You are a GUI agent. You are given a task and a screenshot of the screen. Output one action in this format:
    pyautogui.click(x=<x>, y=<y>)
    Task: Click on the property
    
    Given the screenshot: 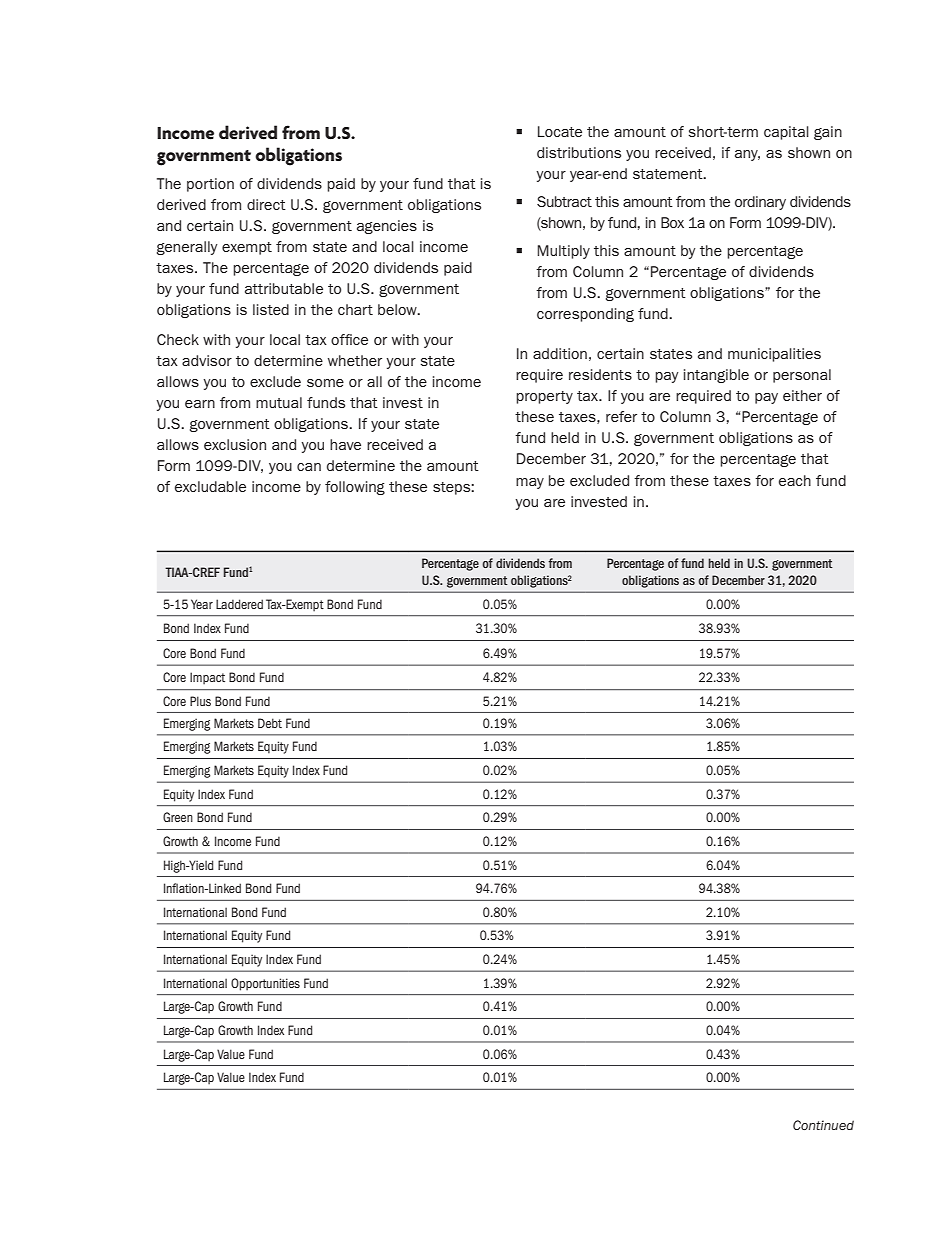 What is the action you would take?
    pyautogui.click(x=544, y=397)
